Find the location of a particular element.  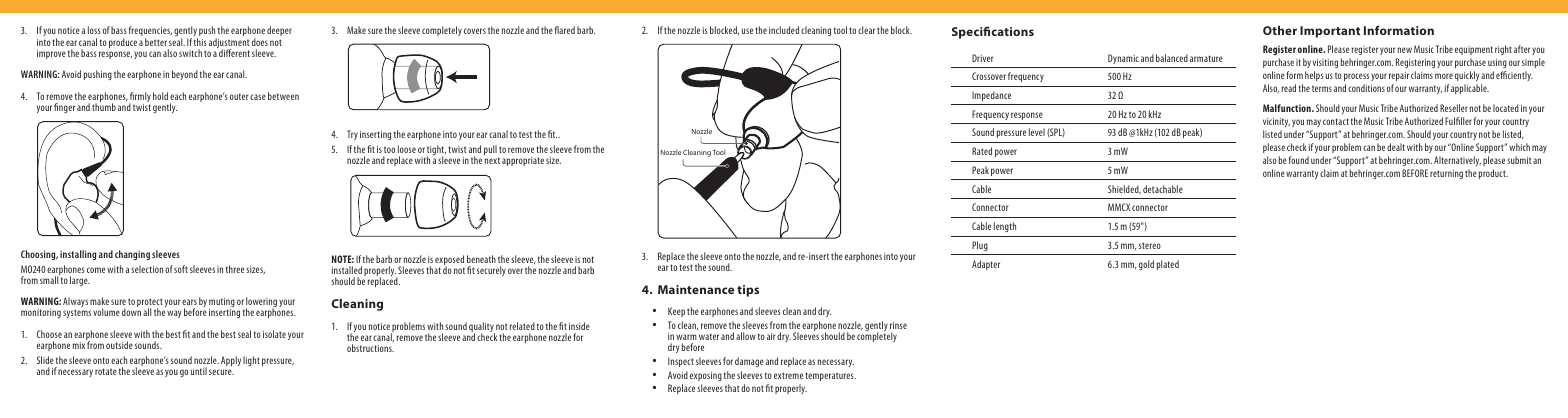

Rated is located at coordinates (982, 151).
